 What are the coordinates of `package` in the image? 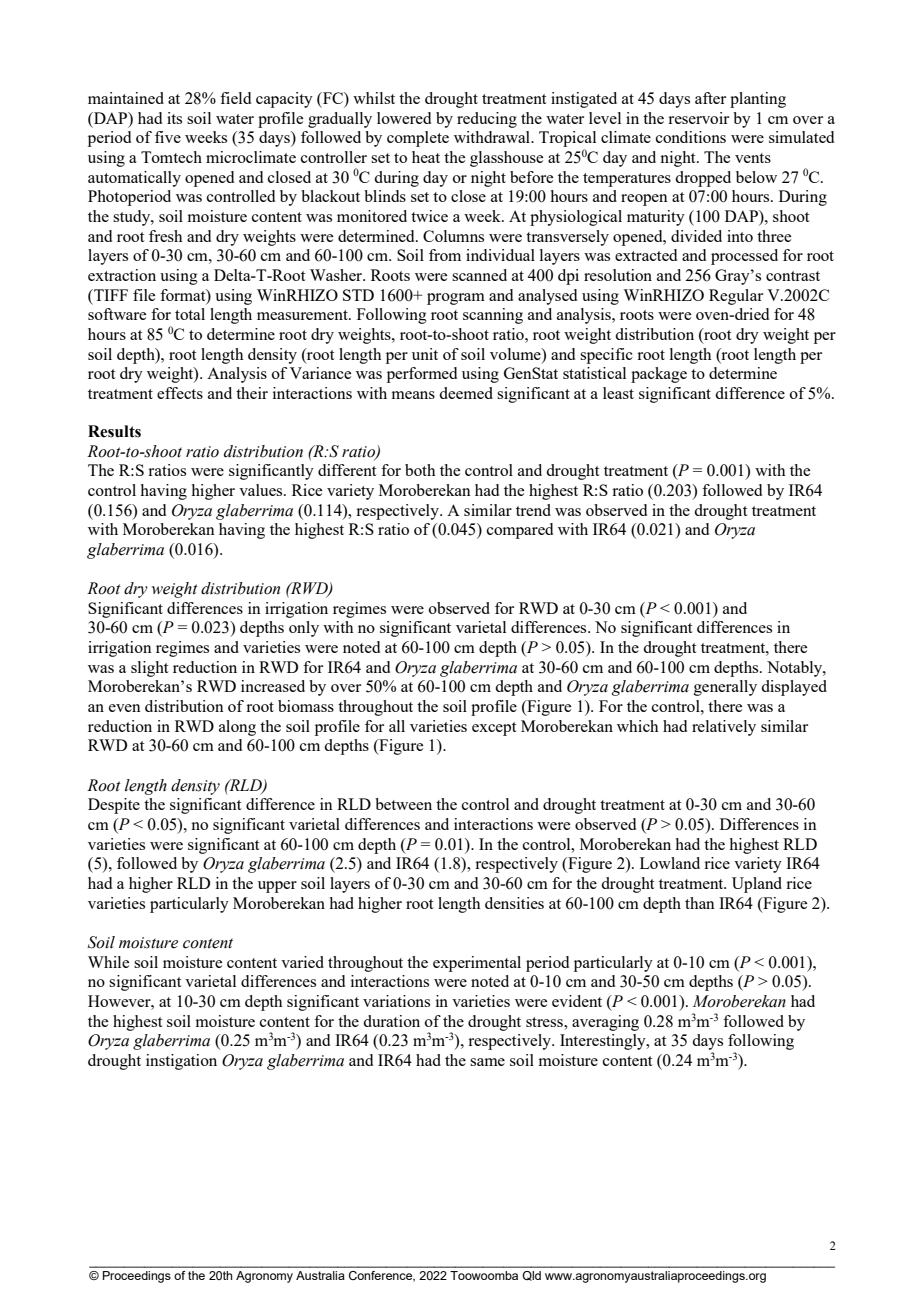 It's located at (659, 375).
